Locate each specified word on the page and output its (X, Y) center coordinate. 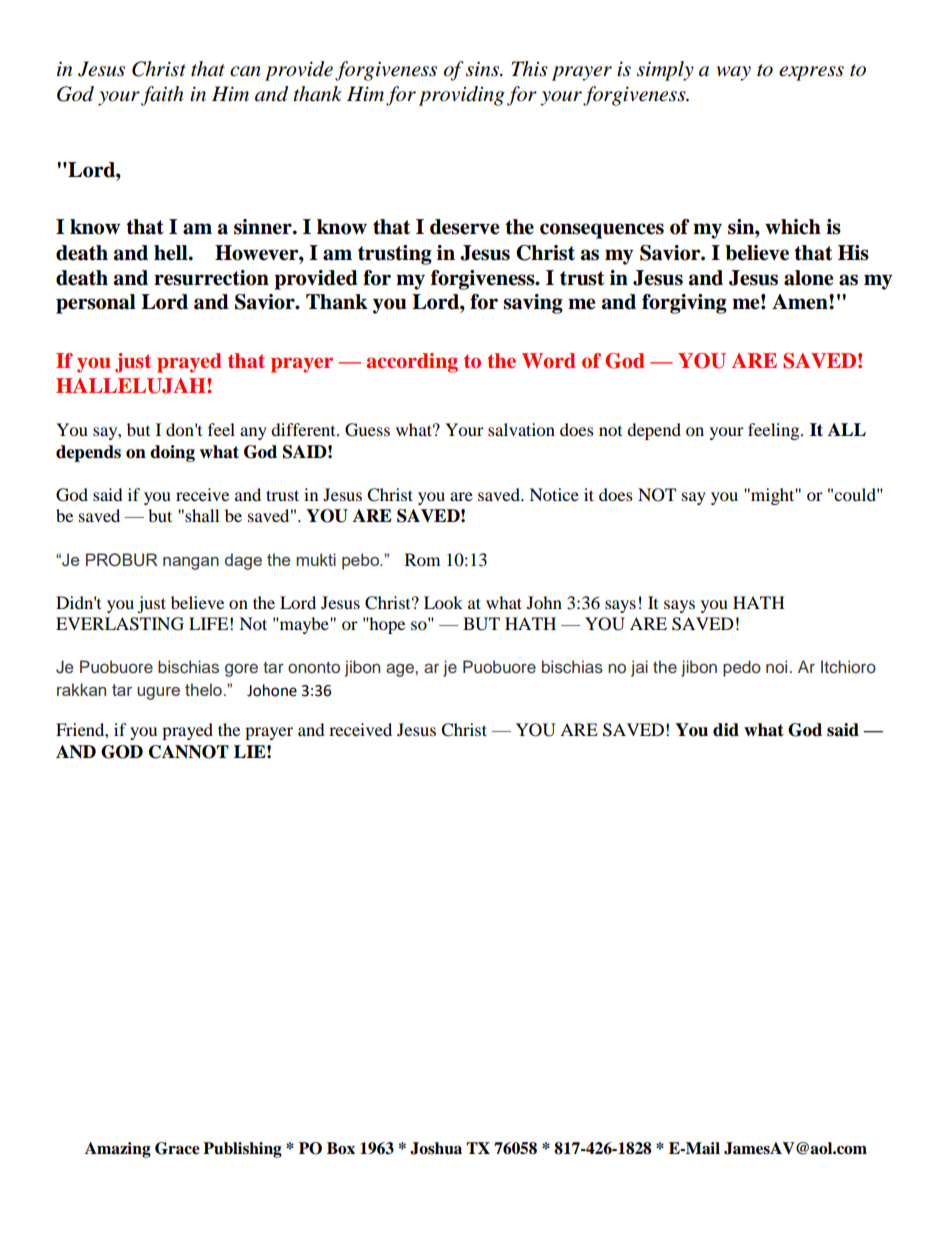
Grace (177, 1148)
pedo (742, 668)
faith (162, 96)
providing (462, 96)
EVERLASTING (120, 624)
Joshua (436, 1148)
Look (443, 602)
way (734, 73)
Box (341, 1148)
